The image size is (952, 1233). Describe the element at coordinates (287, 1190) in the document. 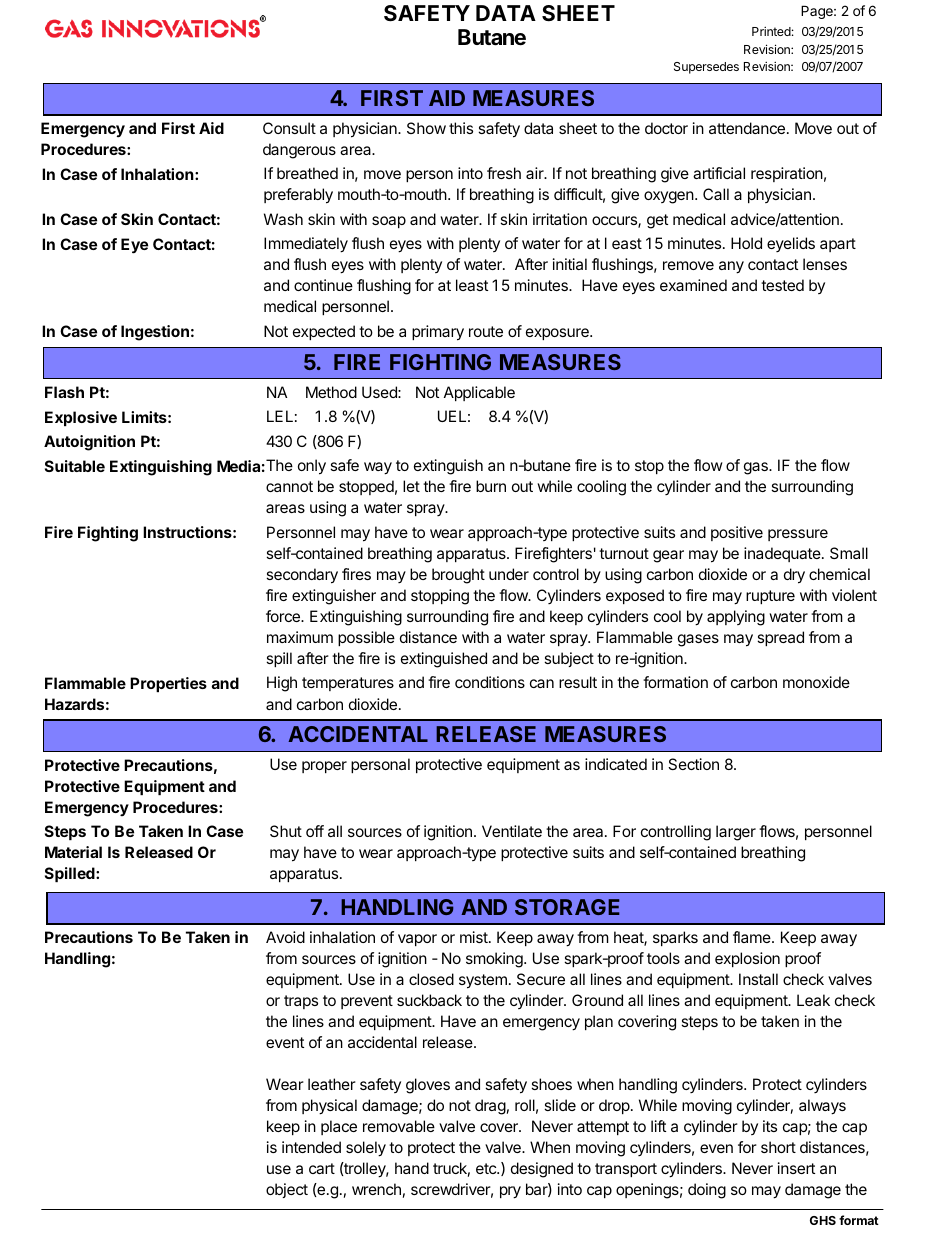

I see `object` at that location.
